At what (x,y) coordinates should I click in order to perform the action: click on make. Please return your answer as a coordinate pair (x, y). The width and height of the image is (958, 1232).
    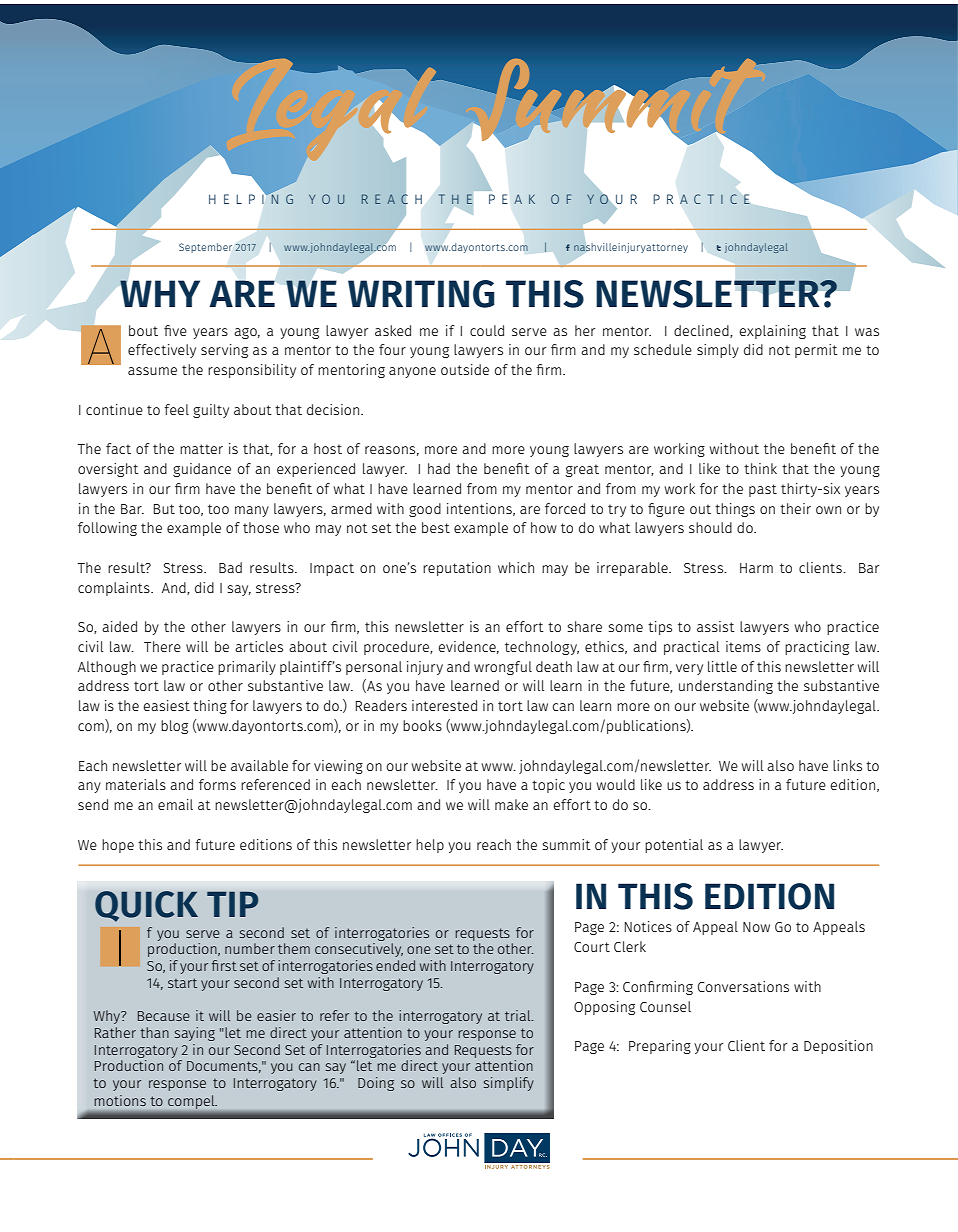
    Looking at the image, I should click on (511, 804).
